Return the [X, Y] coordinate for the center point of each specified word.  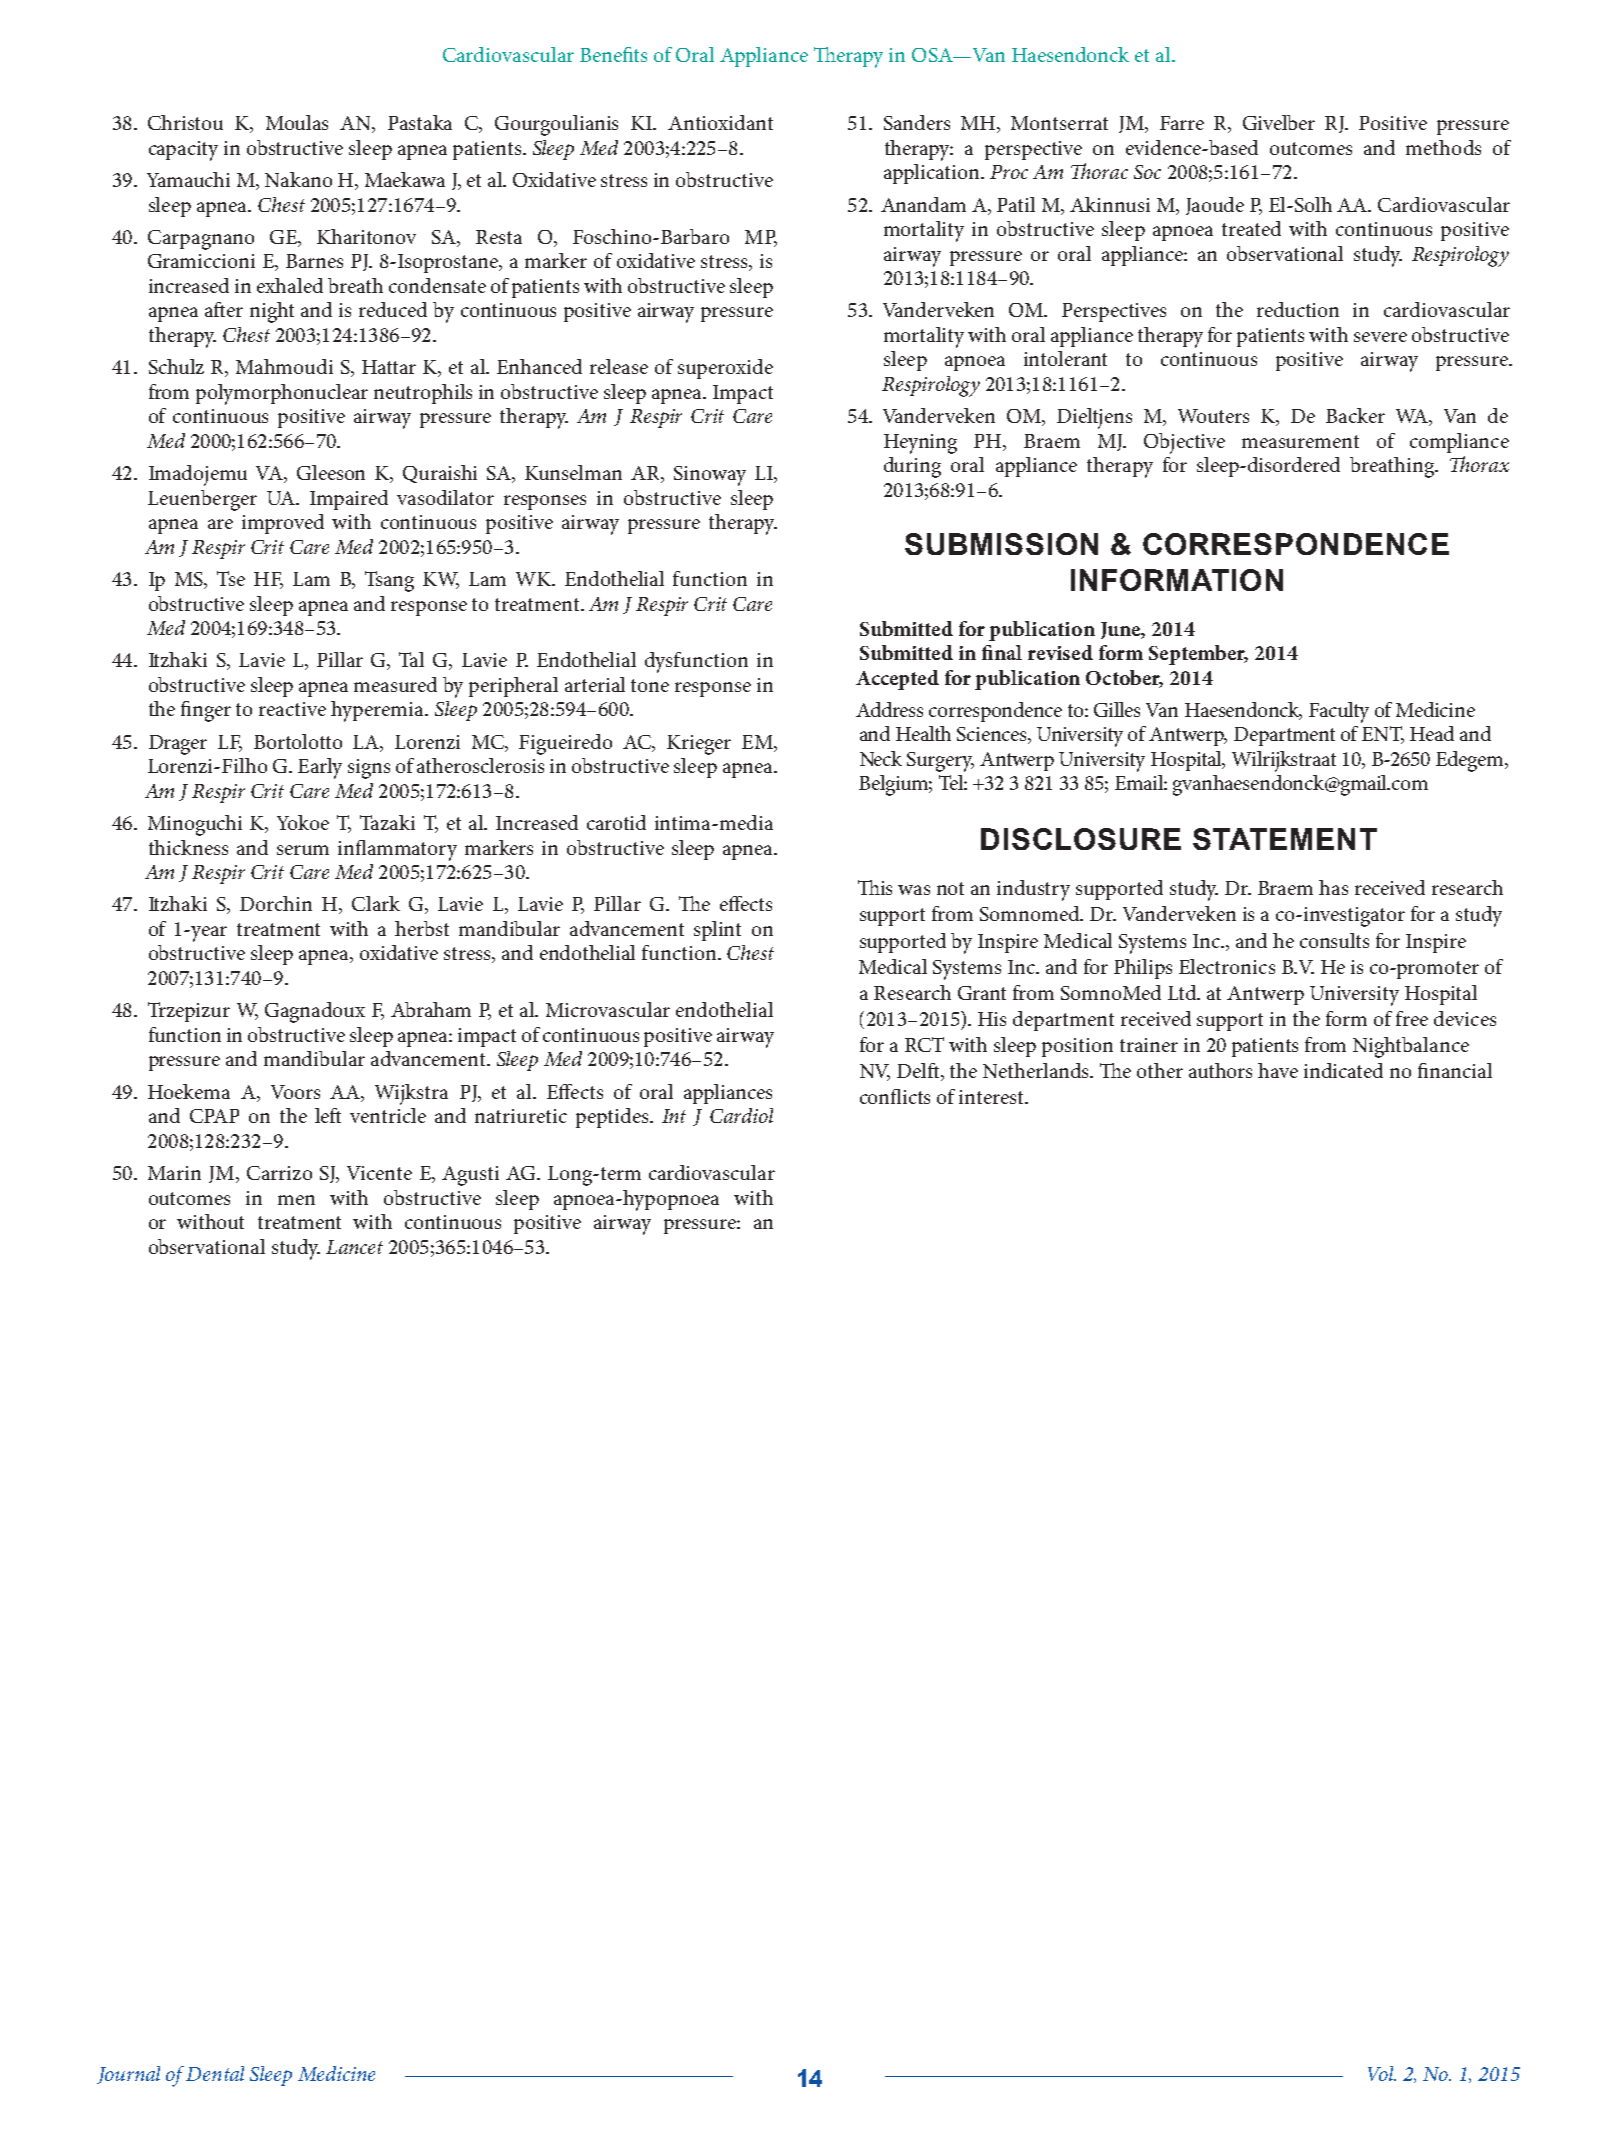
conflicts [895, 1096]
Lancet [354, 1247]
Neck [881, 758]
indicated [1343, 1070]
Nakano [298, 179]
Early [320, 768]
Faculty [1339, 712]
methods [1443, 147]
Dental [215, 2073]
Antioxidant [720, 122]
